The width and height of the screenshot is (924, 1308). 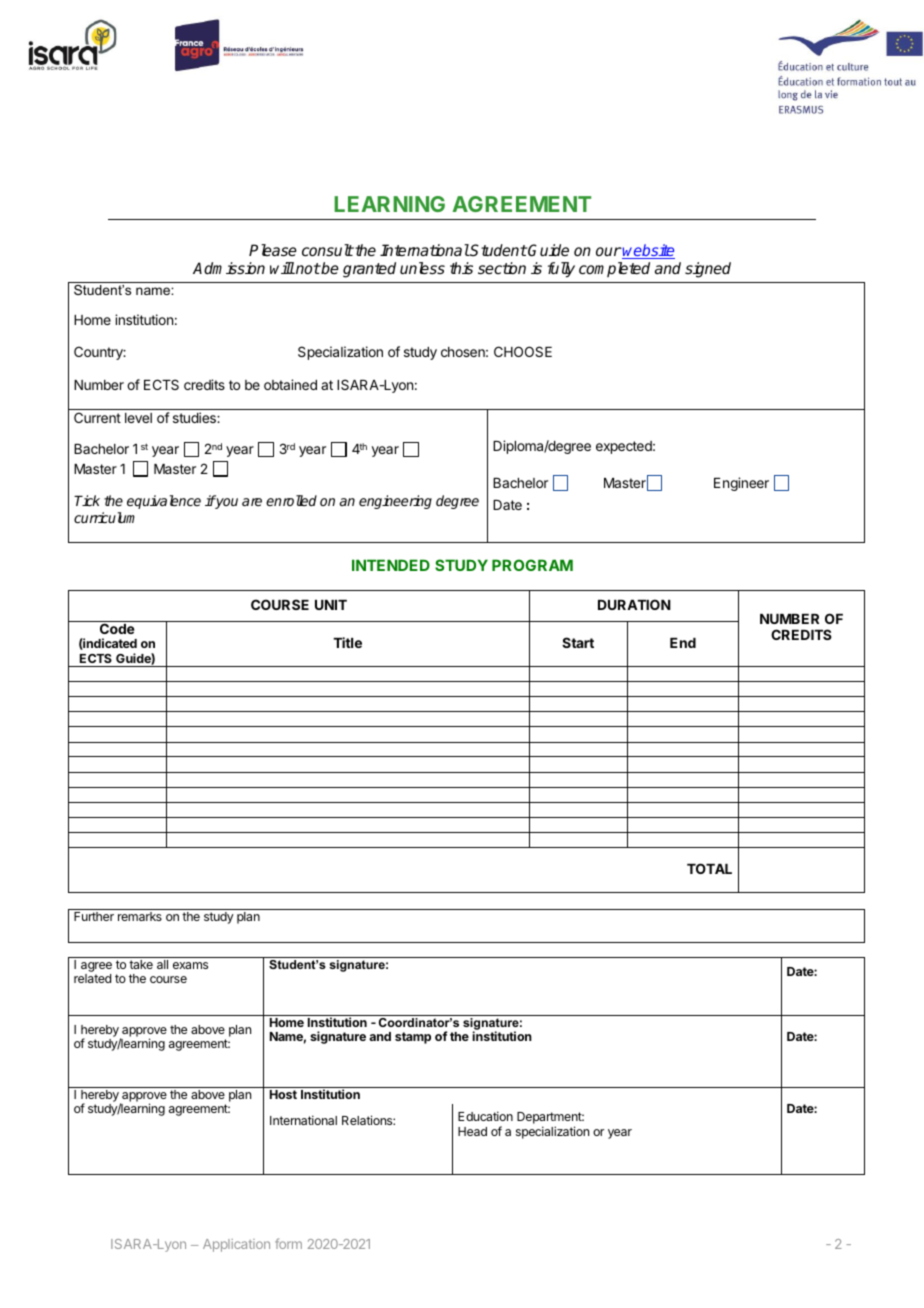 I want to click on TOTAL, so click(x=709, y=868).
